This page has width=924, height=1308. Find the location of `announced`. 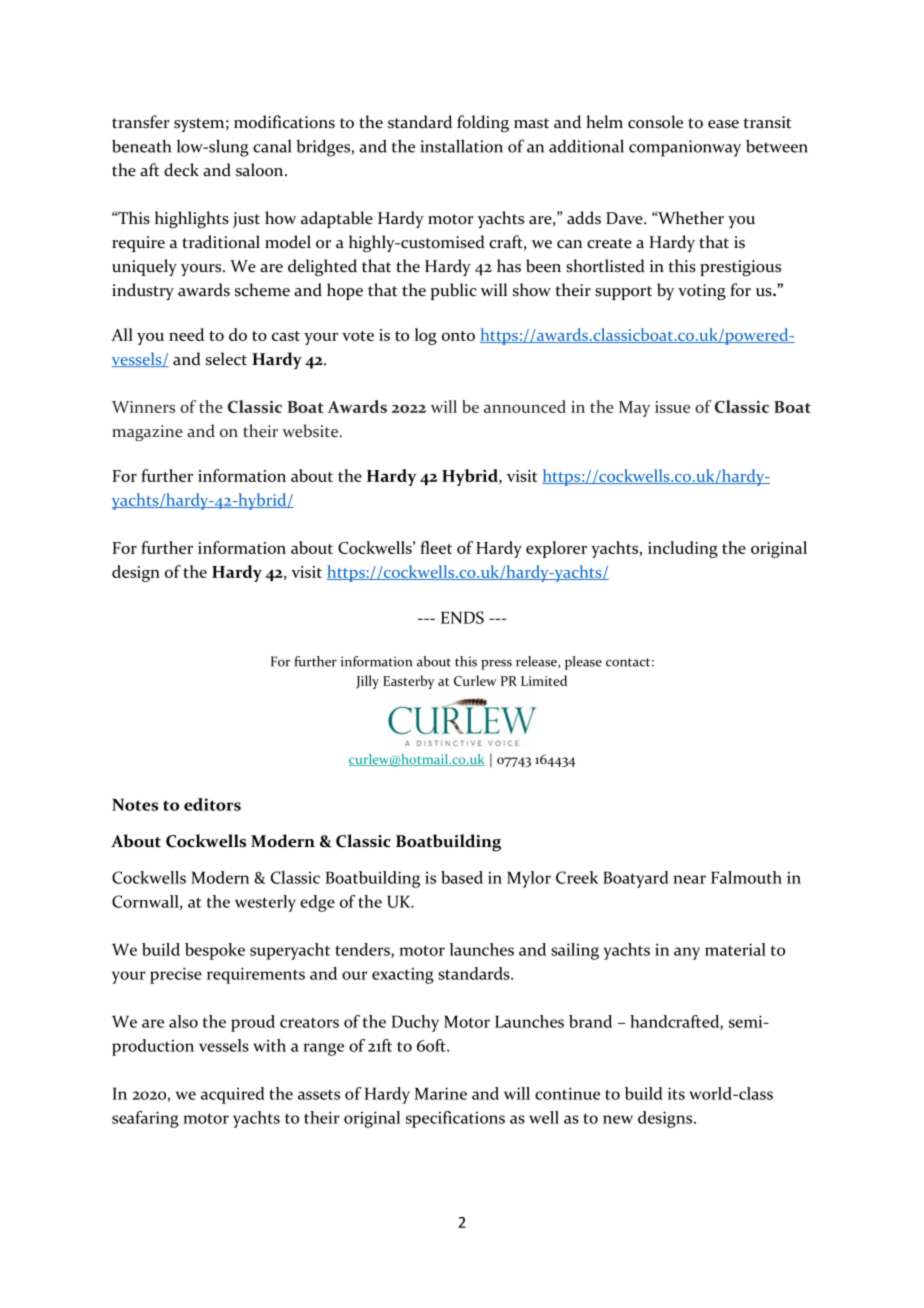

announced is located at coordinates (525, 406).
